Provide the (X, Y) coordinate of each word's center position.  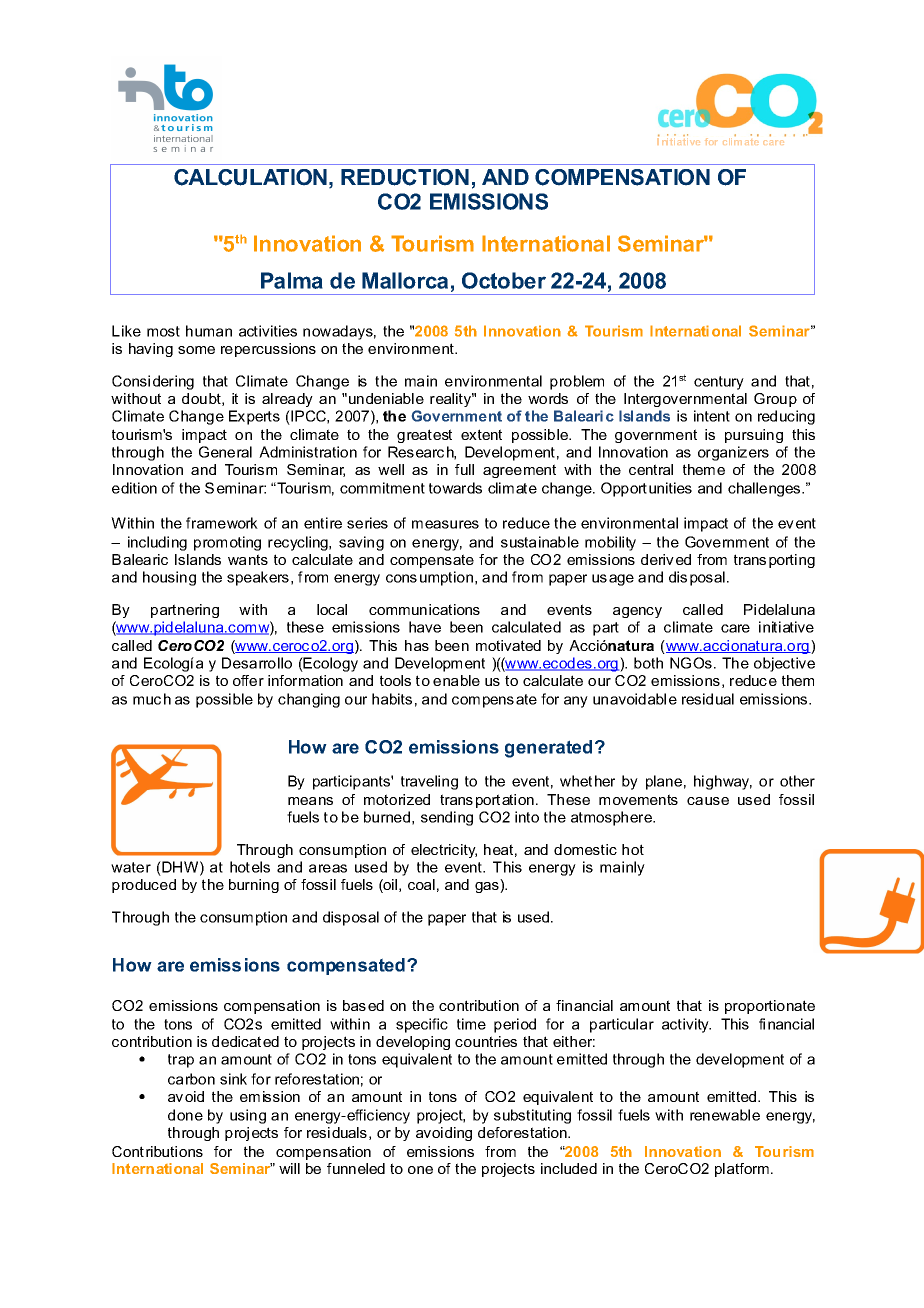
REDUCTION (405, 177)
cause (708, 801)
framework (222, 523)
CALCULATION (250, 177)
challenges (765, 489)
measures (445, 524)
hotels (250, 867)
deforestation (523, 1132)
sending (447, 818)
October (504, 280)
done (185, 1115)
